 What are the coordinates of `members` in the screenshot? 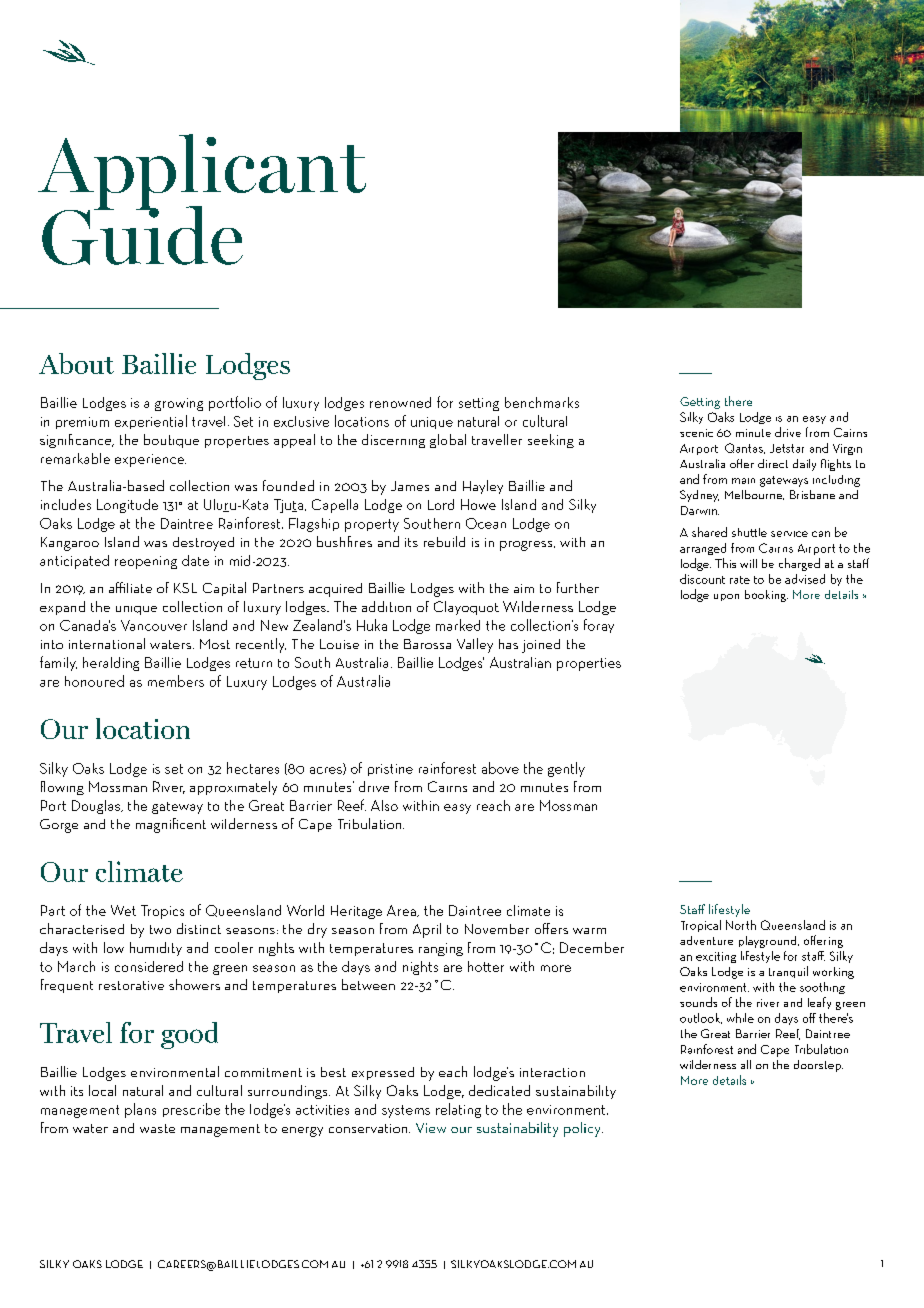 It's located at (176, 681).
